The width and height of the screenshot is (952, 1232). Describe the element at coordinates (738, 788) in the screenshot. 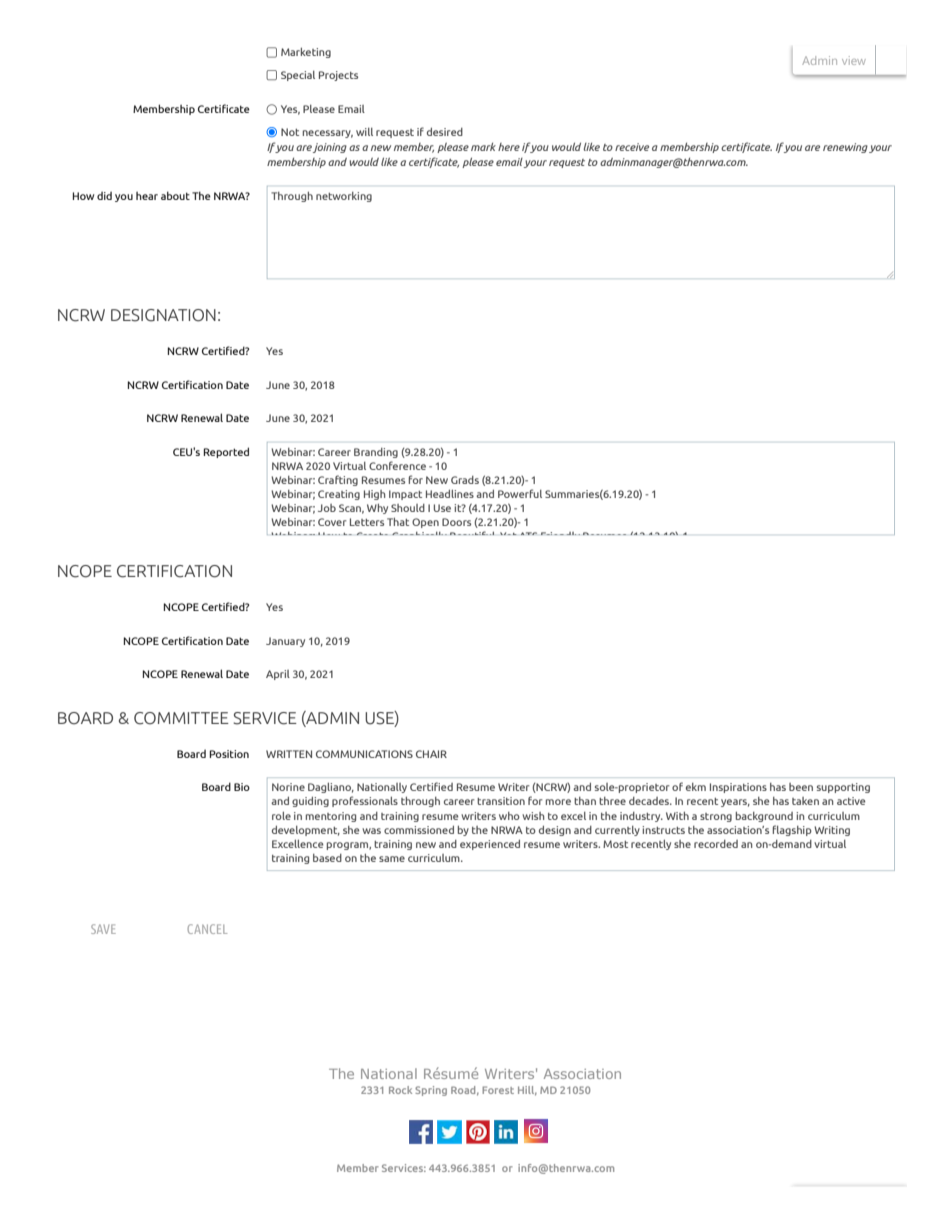

I see `Inspirations` at that location.
